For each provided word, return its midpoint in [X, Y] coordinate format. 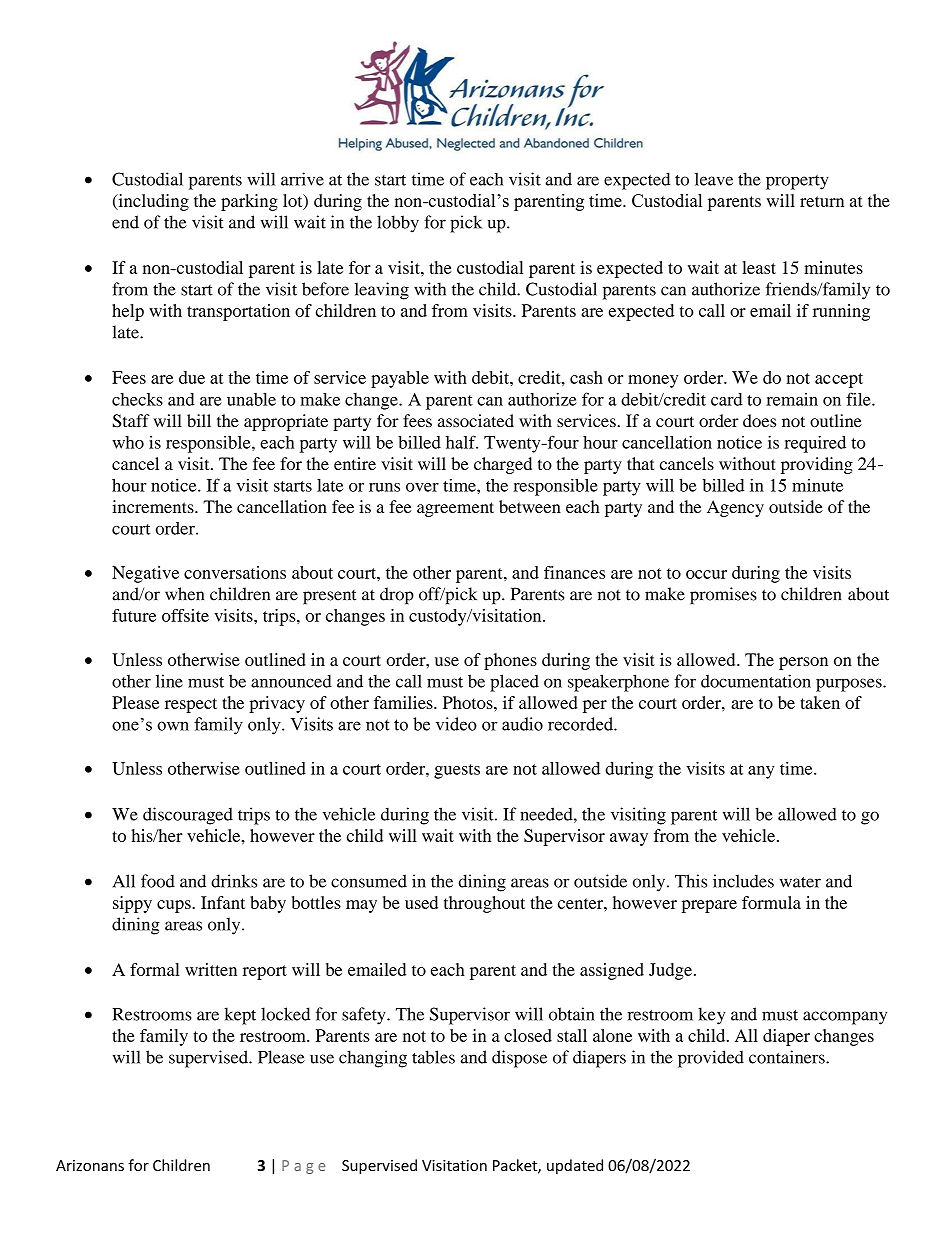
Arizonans [90, 1165]
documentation [756, 681]
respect [191, 705]
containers [788, 1057]
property [797, 182]
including [152, 202]
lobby [398, 224]
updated [575, 1166]
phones [510, 661]
